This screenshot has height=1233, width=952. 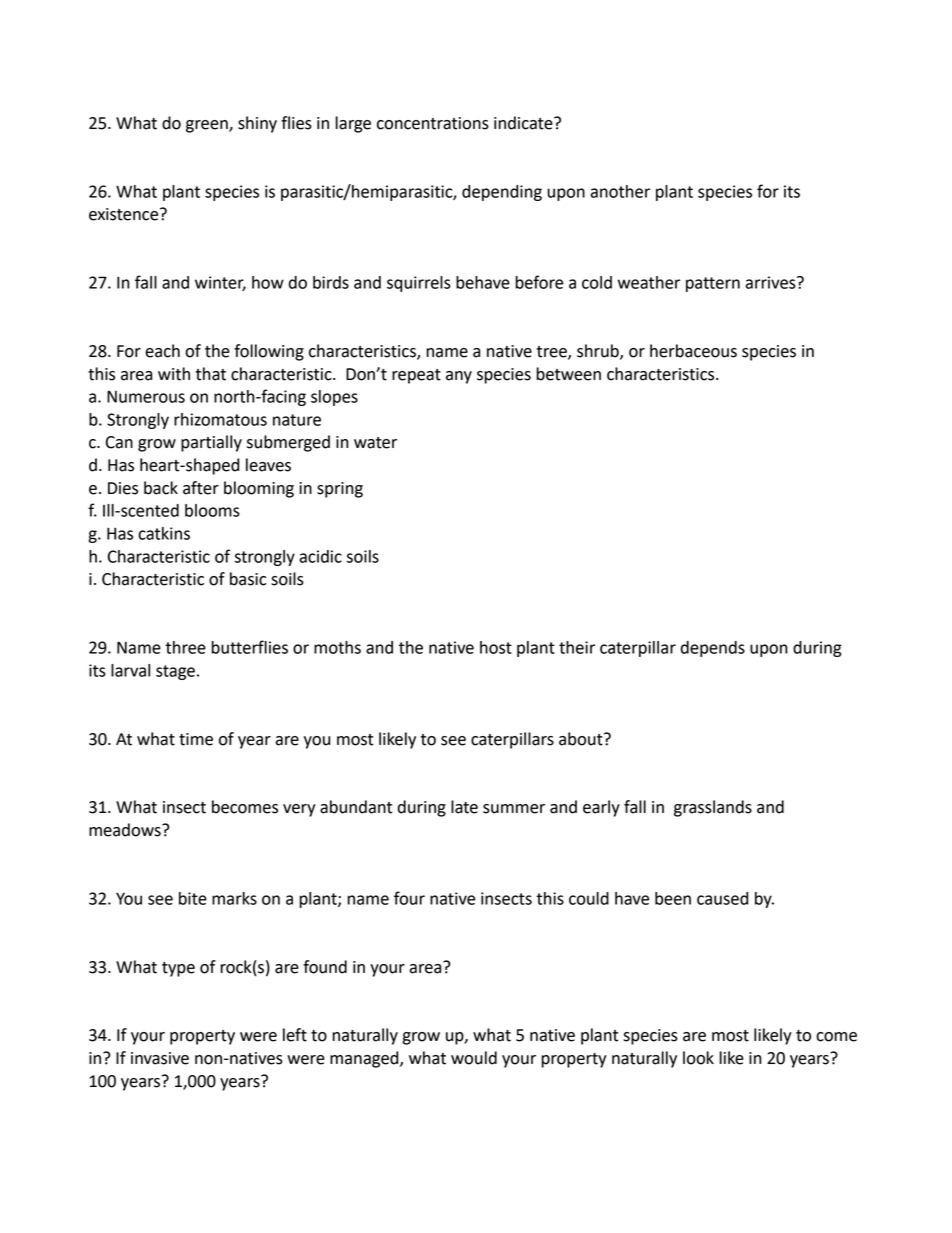 What do you see at coordinates (464, 807) in the screenshot?
I see `late` at bounding box center [464, 807].
